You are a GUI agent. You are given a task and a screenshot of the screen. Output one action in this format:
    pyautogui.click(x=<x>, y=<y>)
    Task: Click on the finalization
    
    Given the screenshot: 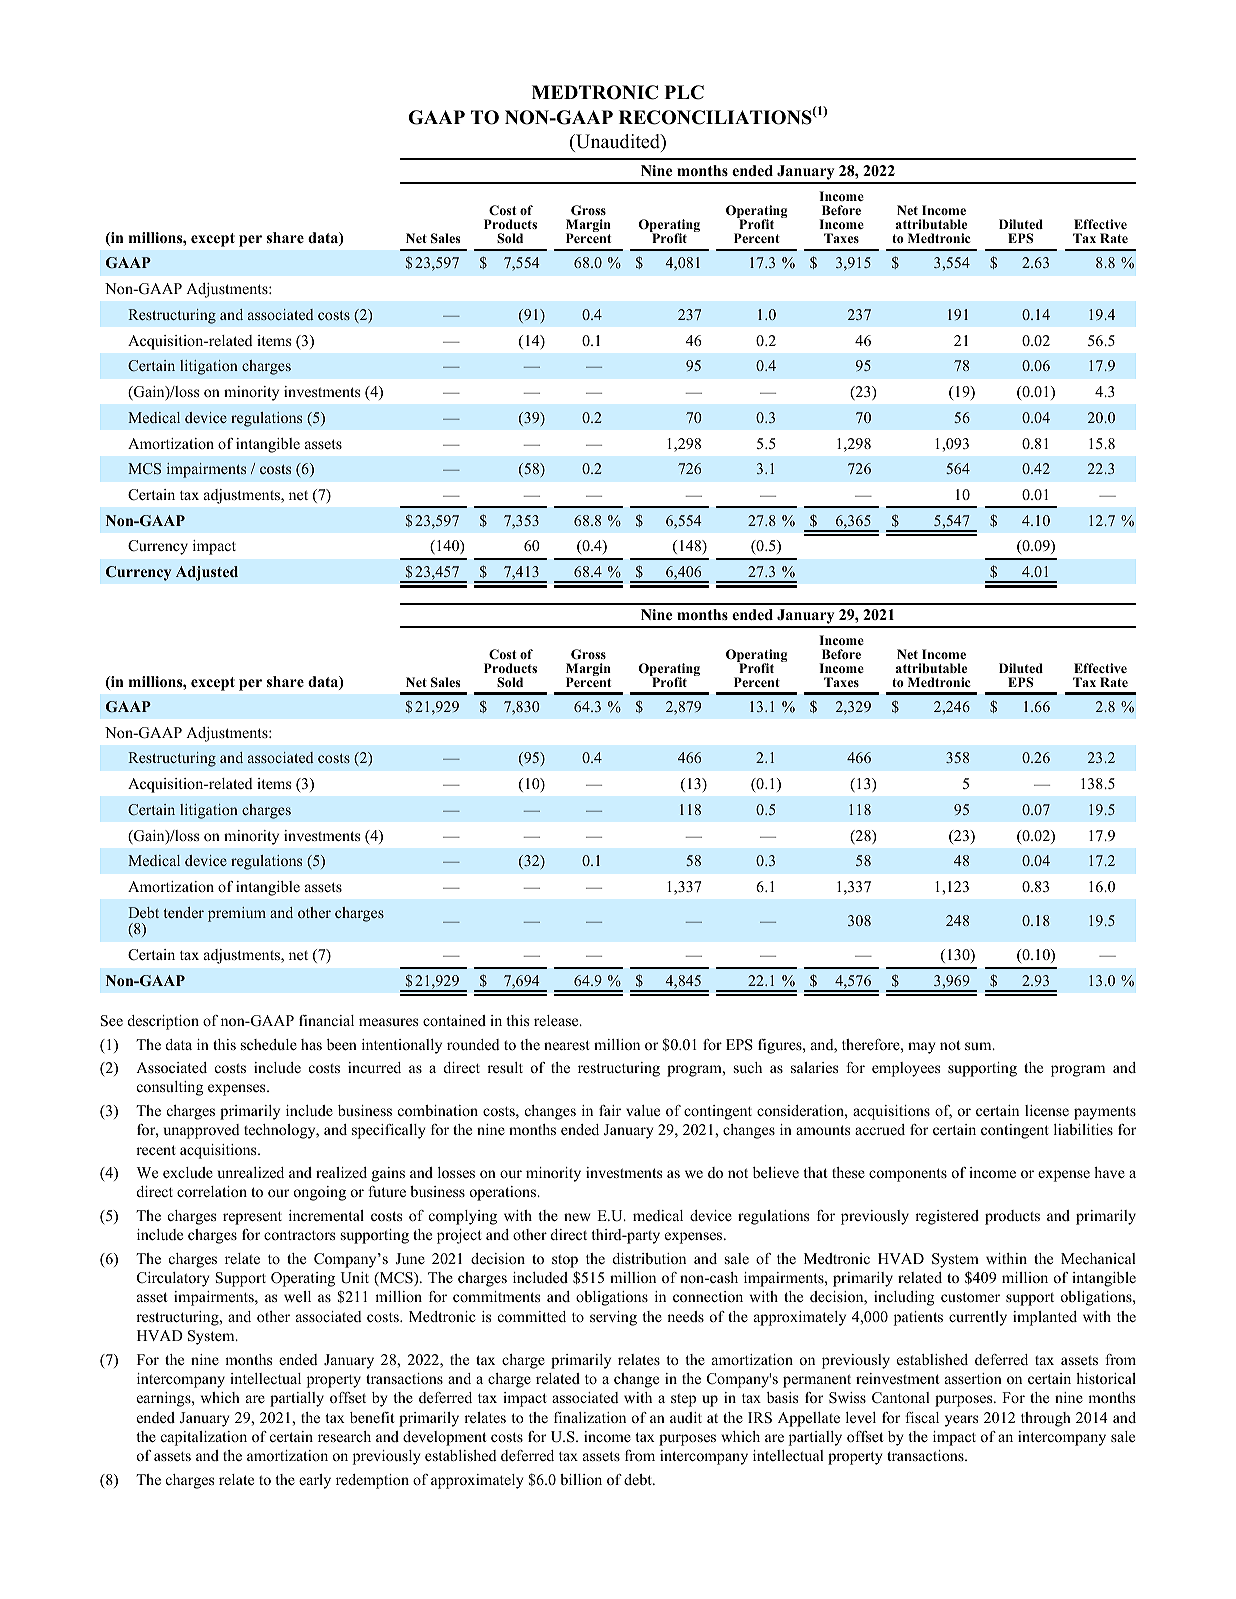 What is the action you would take?
    pyautogui.click(x=590, y=1417)
